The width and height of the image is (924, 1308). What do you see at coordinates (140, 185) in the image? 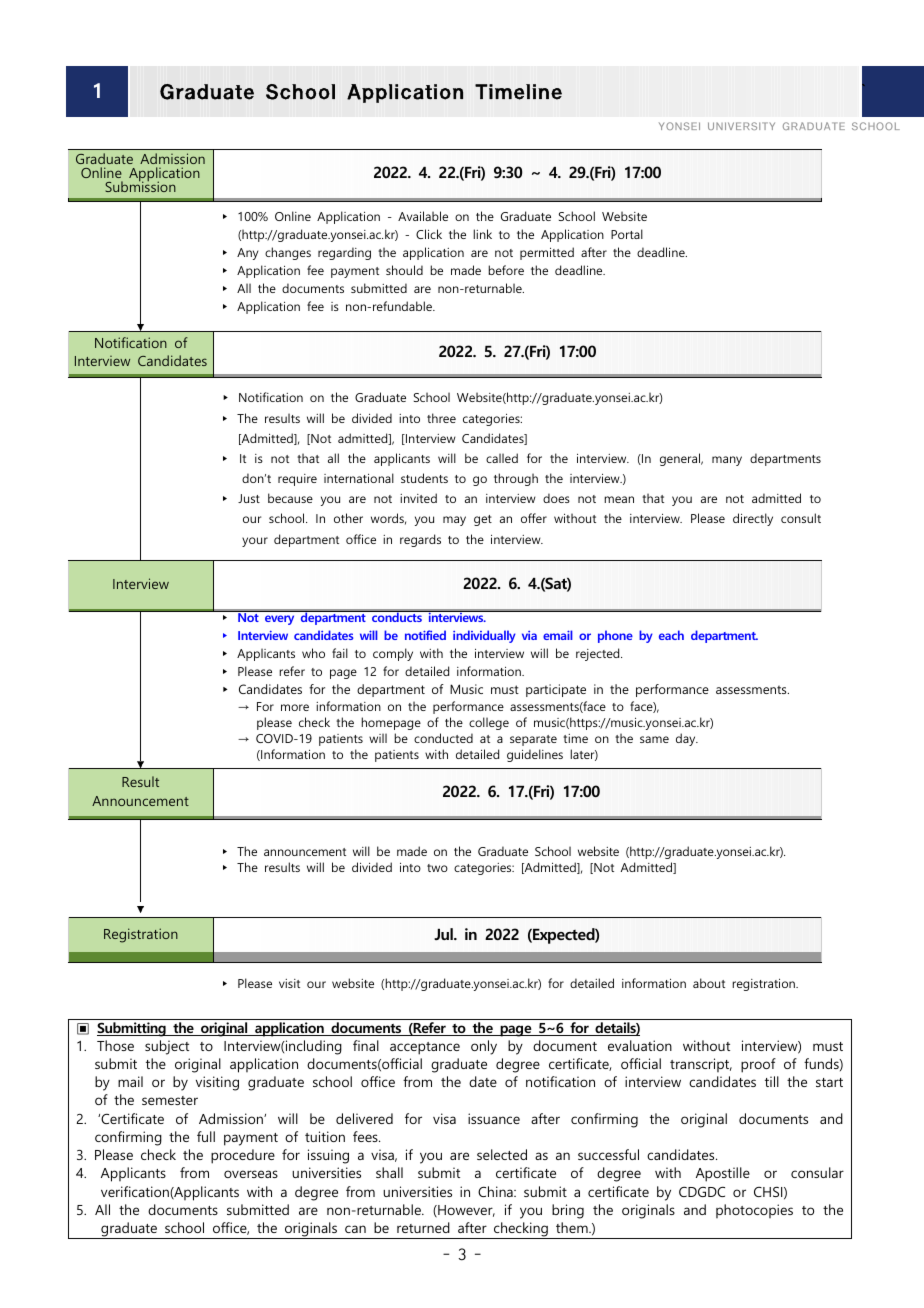
I see `Submission` at bounding box center [140, 185].
